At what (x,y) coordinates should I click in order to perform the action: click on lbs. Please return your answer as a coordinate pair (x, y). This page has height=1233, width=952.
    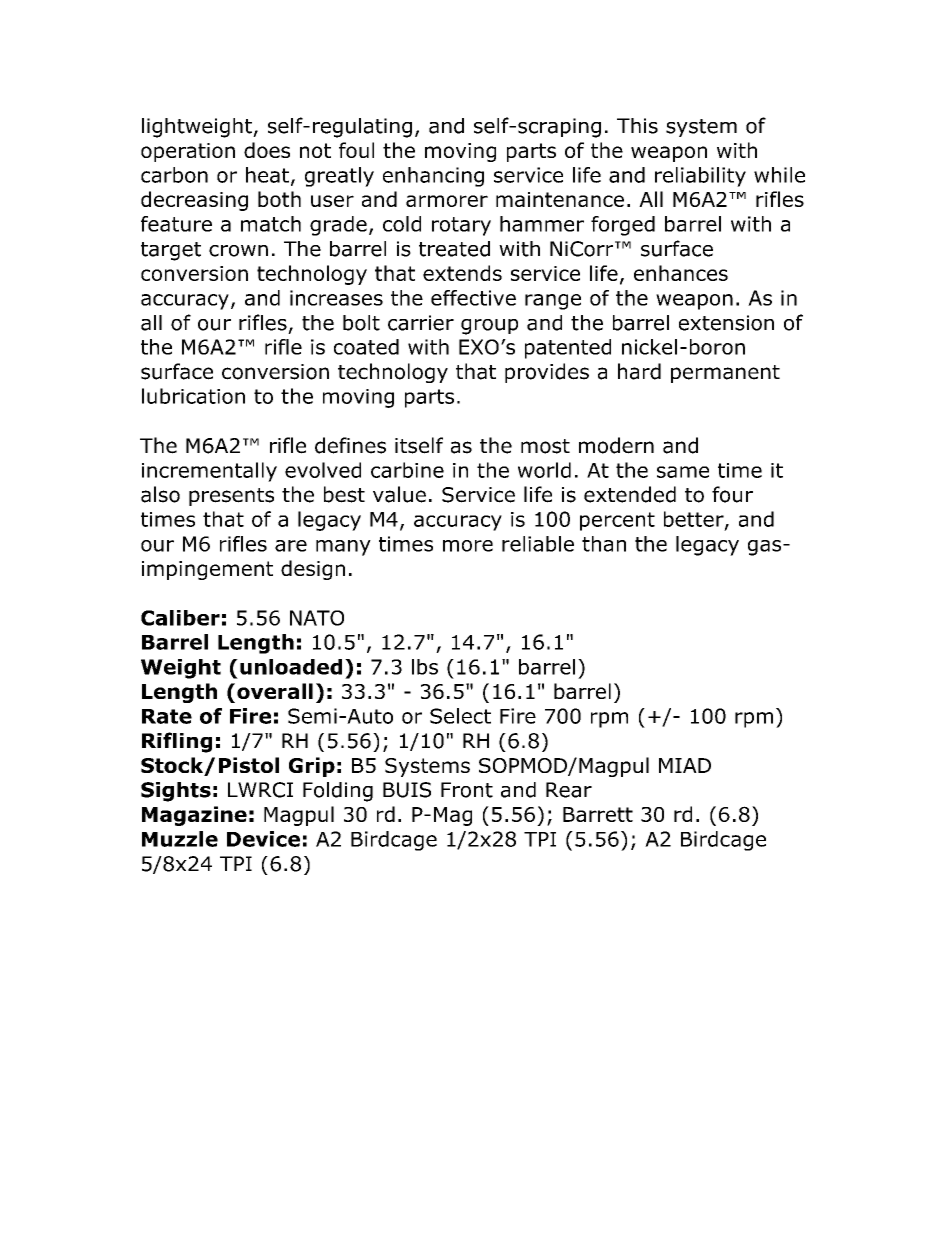
    Looking at the image, I should click on (425, 667).
